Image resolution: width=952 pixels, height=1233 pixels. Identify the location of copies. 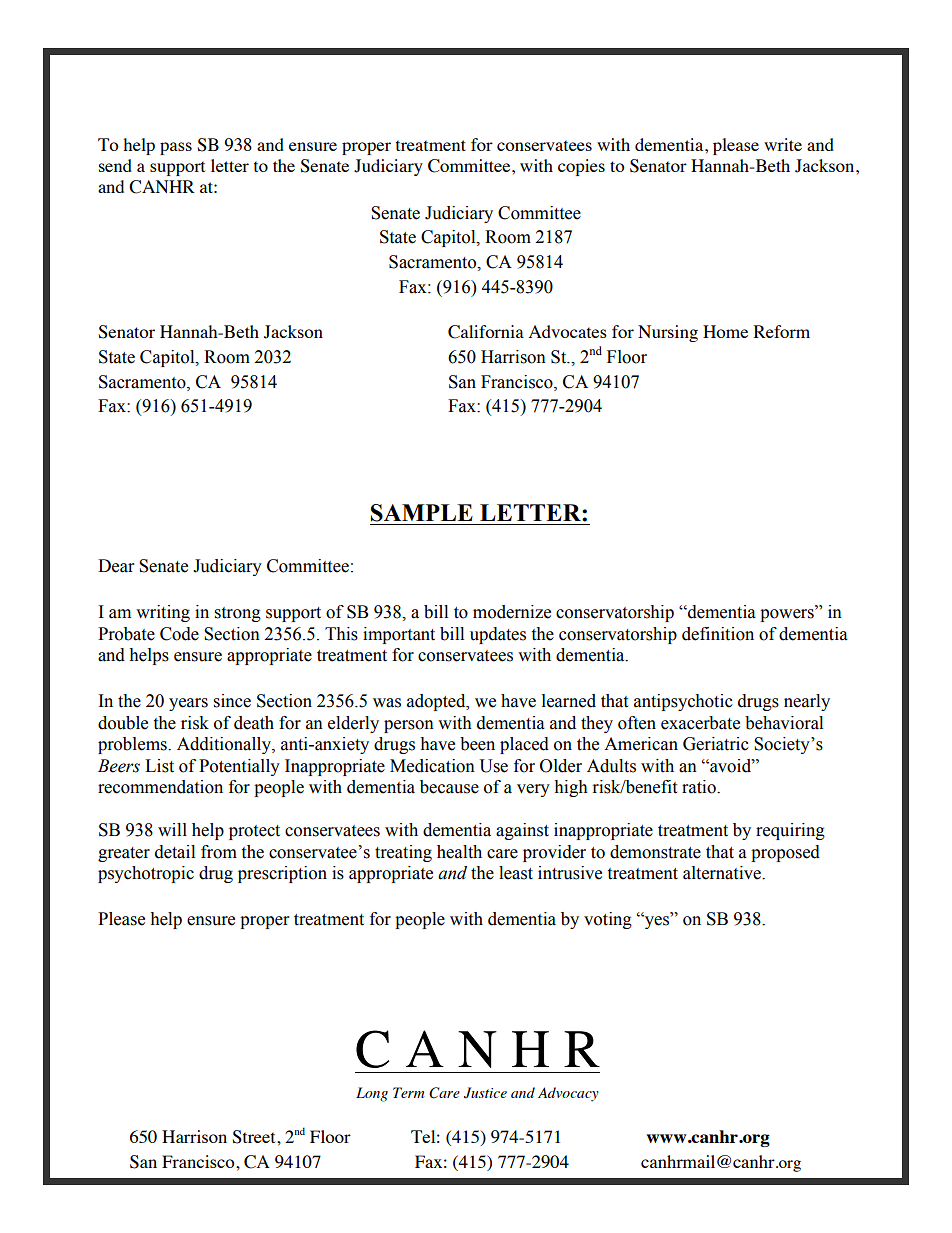
(581, 167).
